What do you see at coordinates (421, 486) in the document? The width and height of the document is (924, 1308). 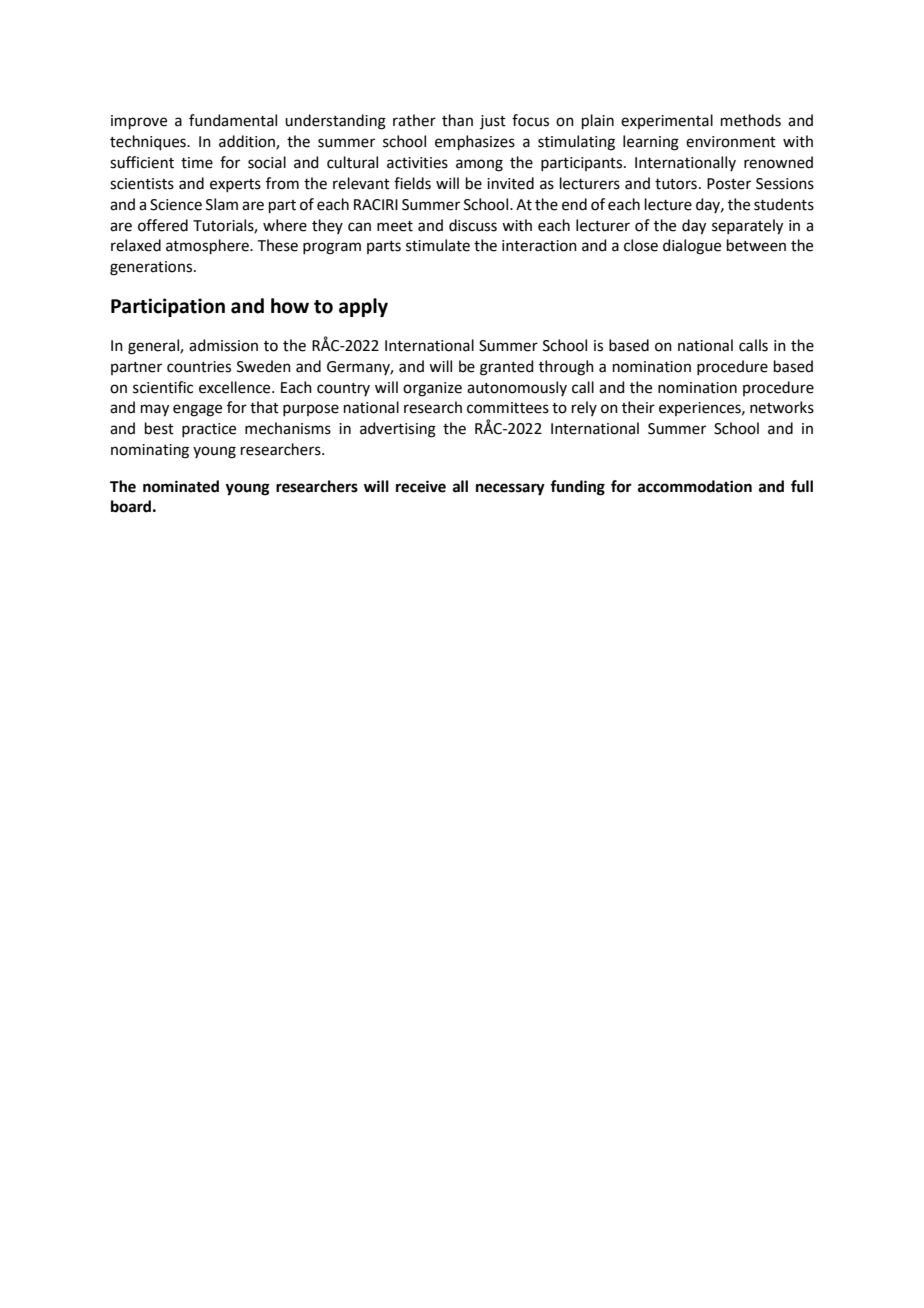 I see `receive` at bounding box center [421, 486].
